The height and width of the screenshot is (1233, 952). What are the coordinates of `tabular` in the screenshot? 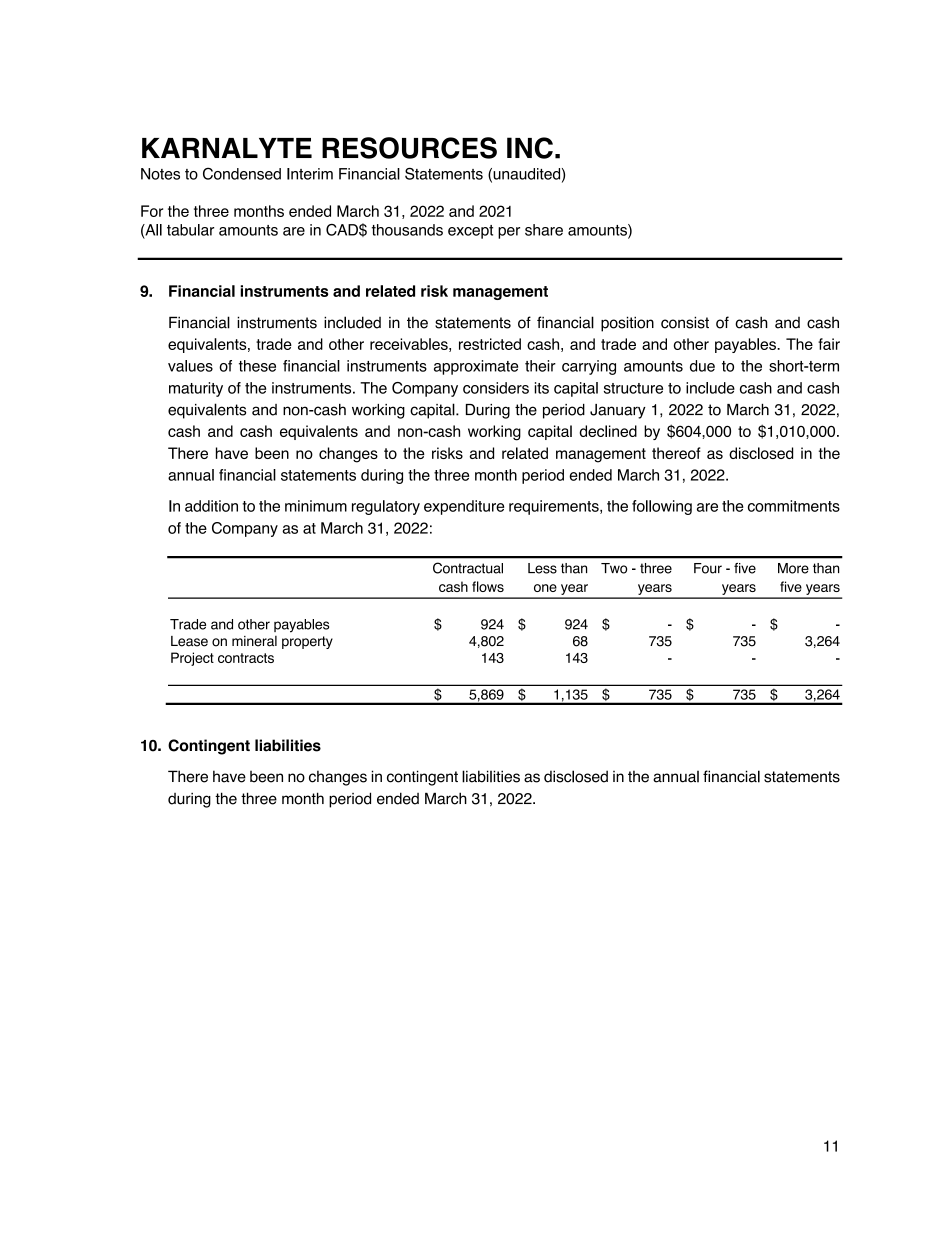 It's located at (190, 230).
